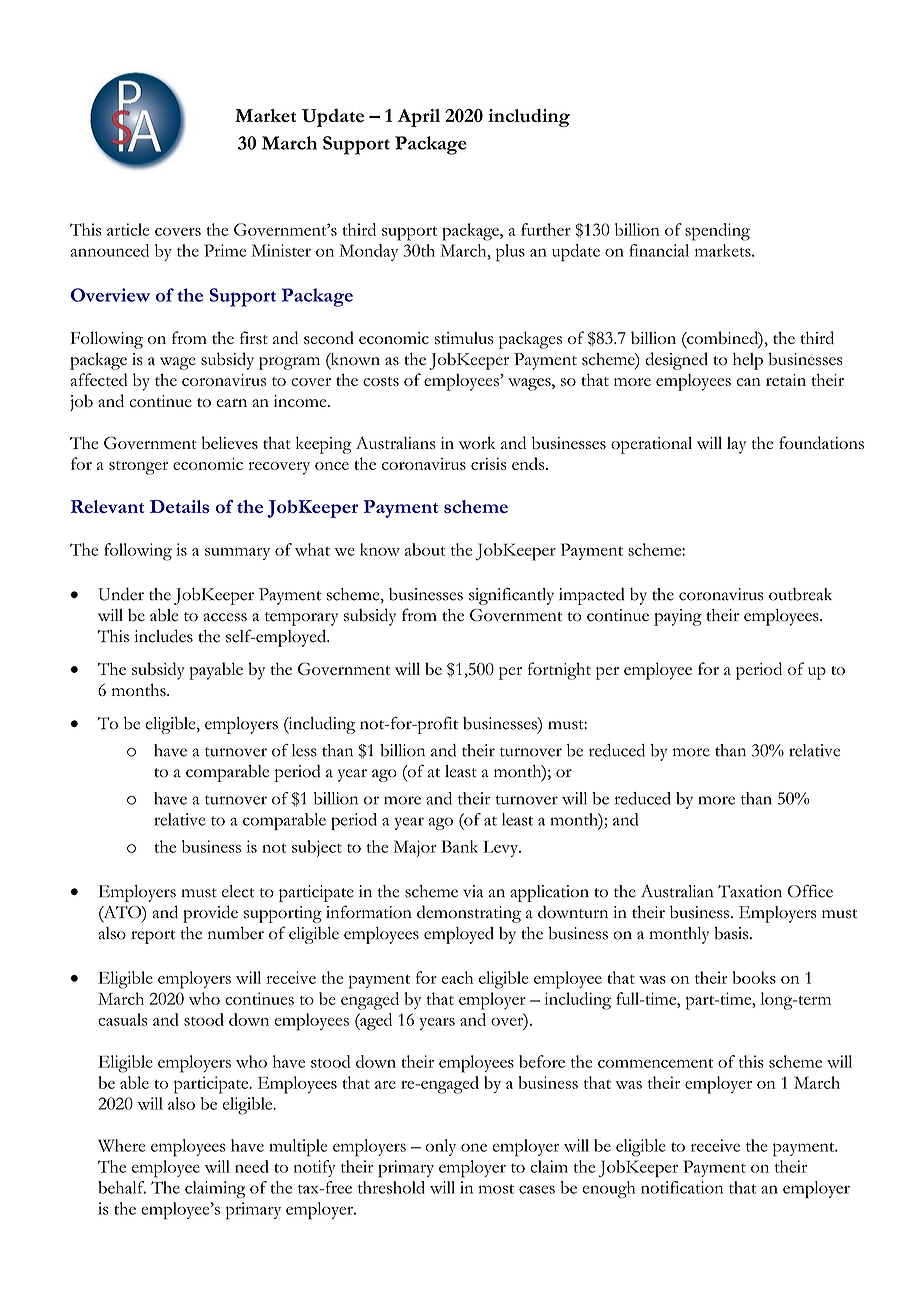 The image size is (924, 1308). What do you see at coordinates (488, 464) in the screenshot?
I see `crisis` at bounding box center [488, 464].
